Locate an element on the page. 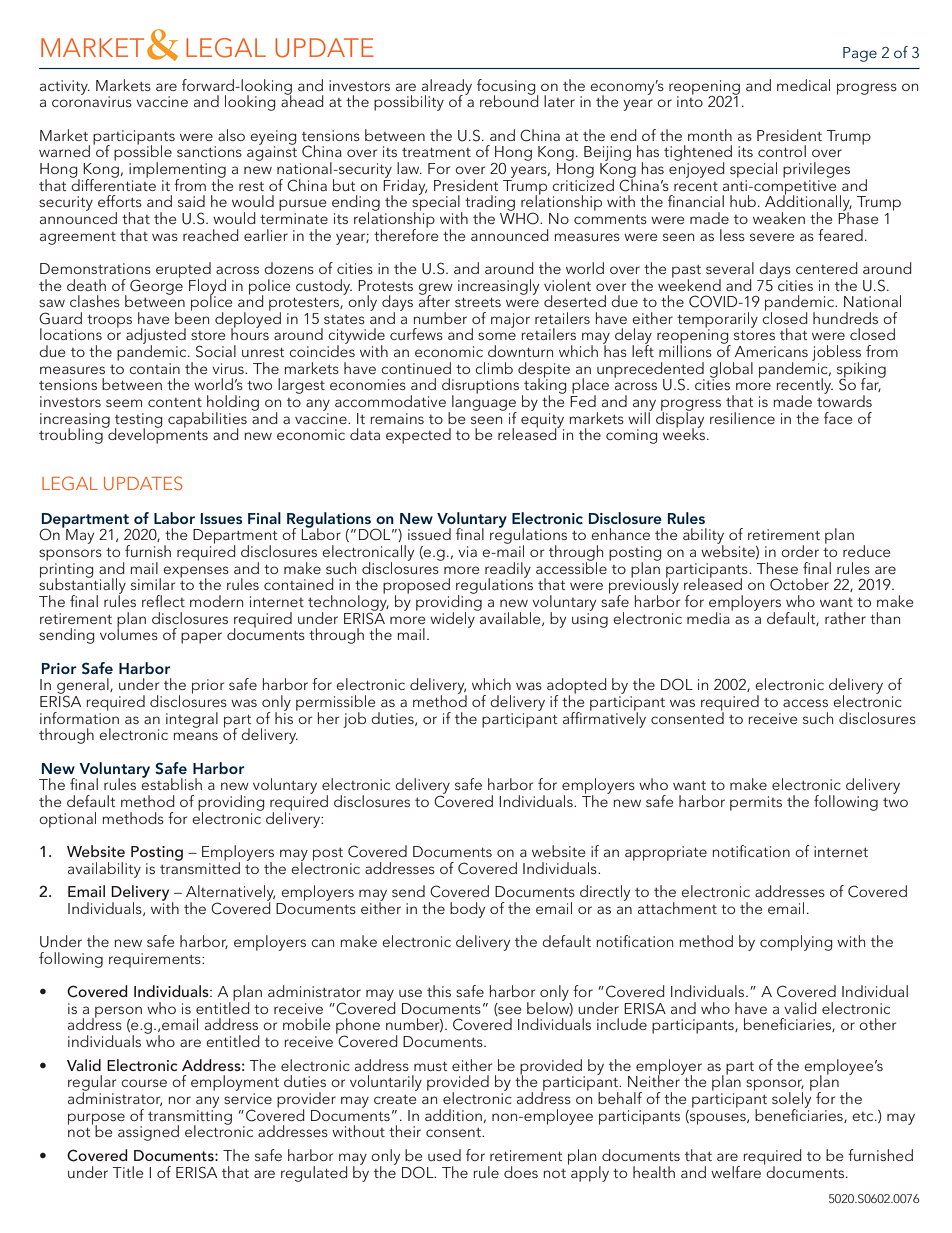  assigned is located at coordinates (148, 1133).
